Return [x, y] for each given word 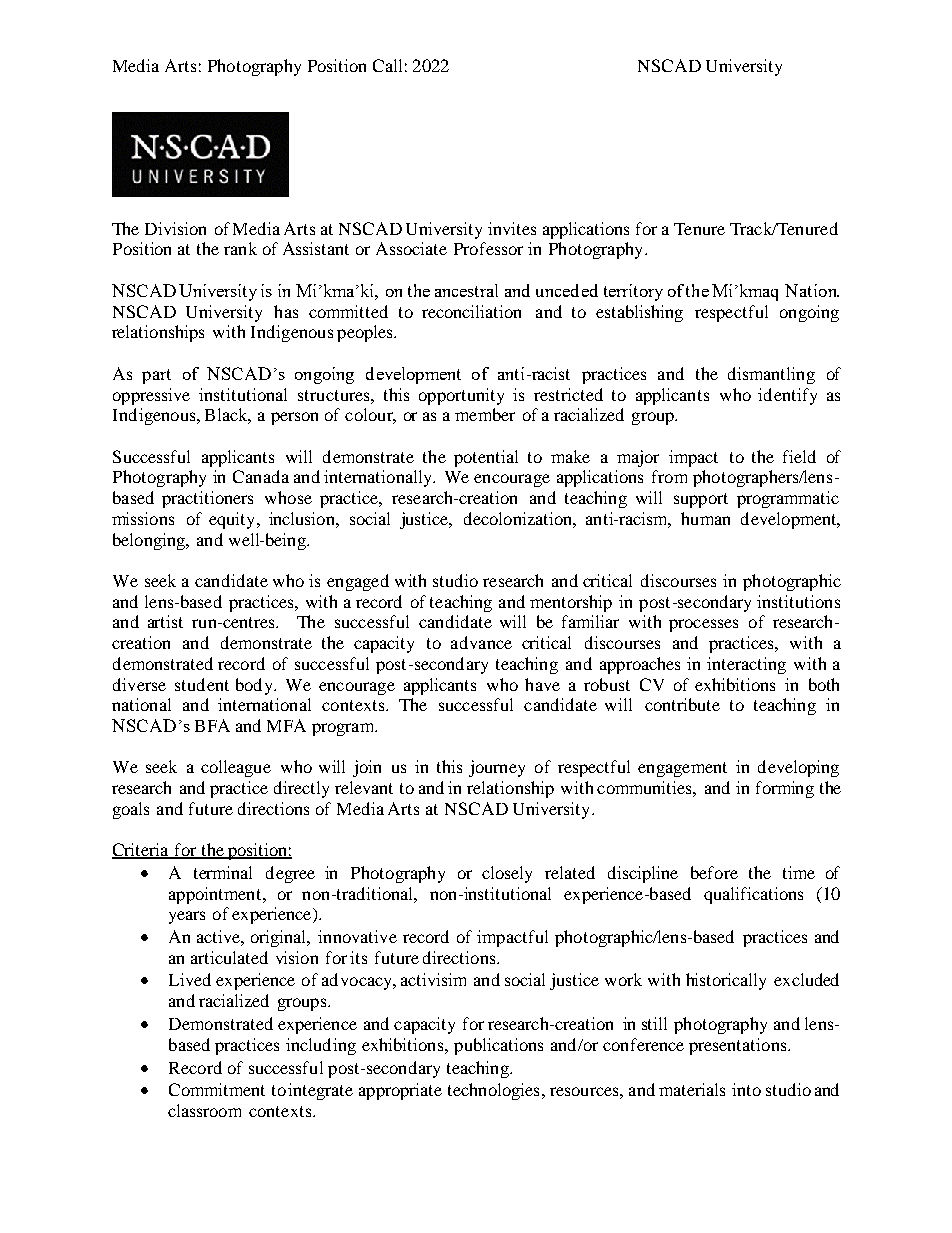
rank [240, 248]
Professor [488, 248]
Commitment [217, 1089]
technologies [493, 1091]
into [746, 1089]
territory [633, 292]
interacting [746, 665]
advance [481, 642]
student [202, 684]
